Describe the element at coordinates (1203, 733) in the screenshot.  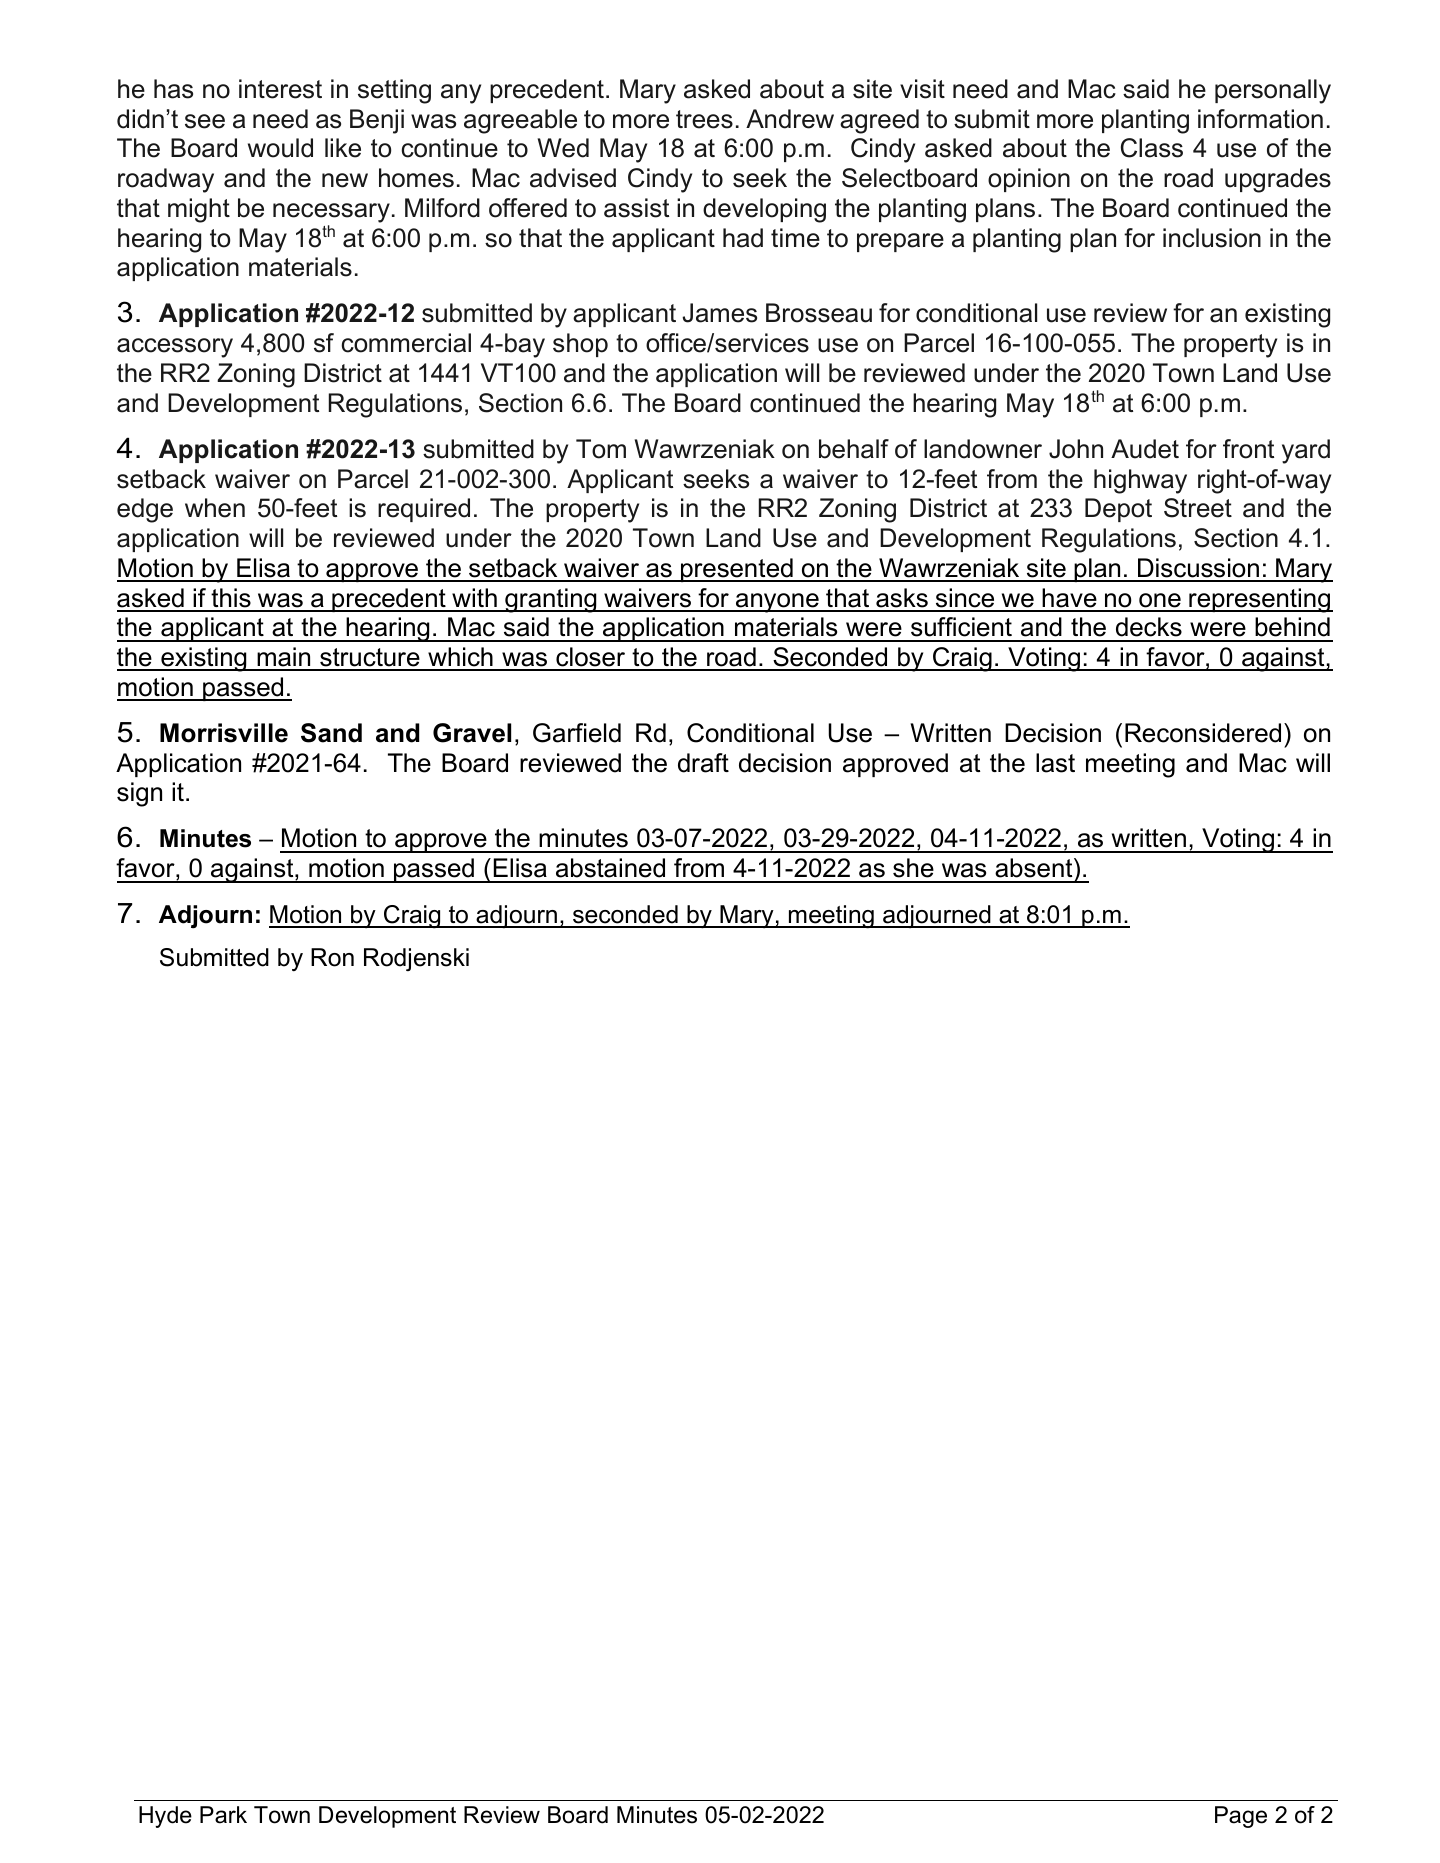
I see `Reconsidered` at that location.
